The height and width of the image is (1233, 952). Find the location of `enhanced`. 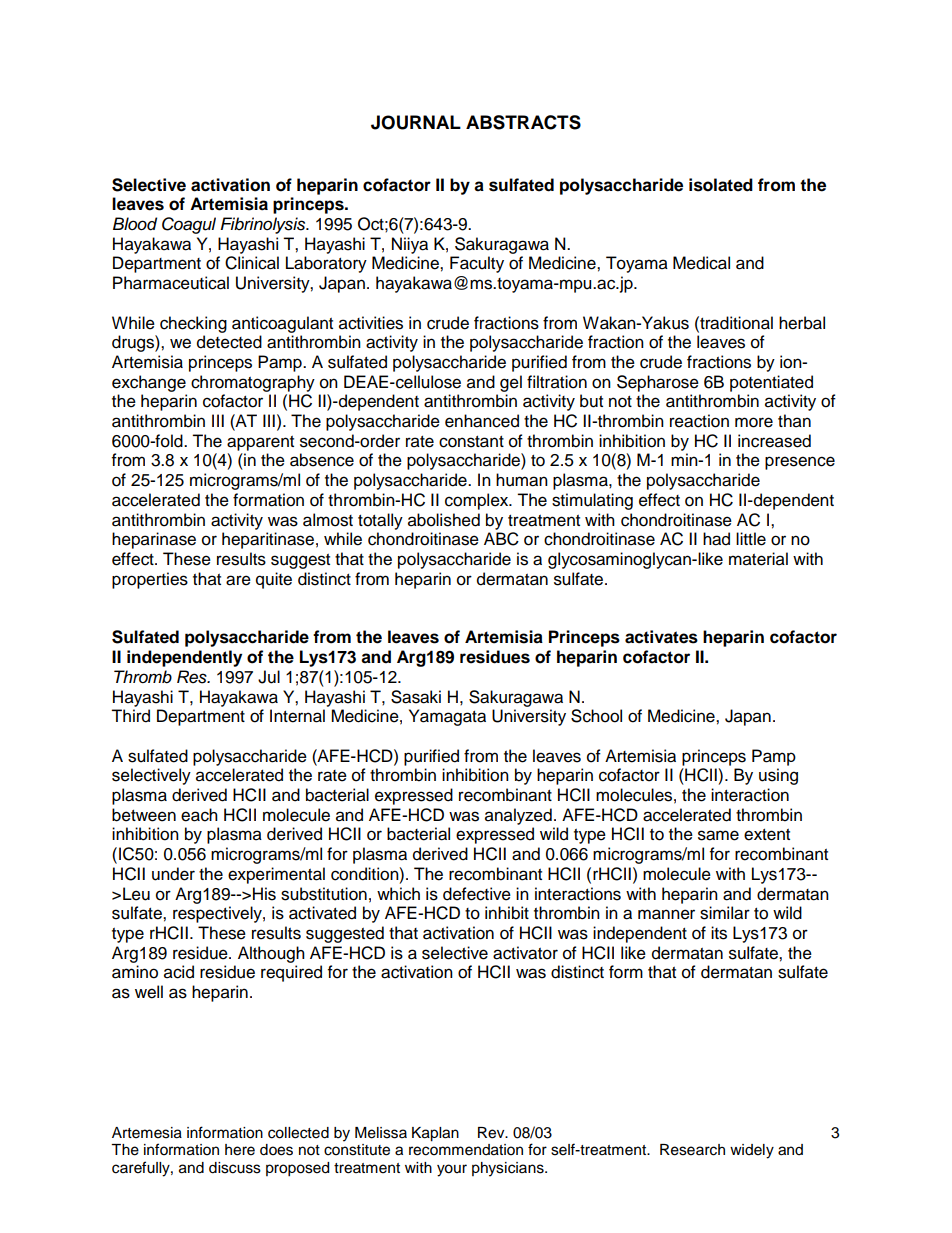

enhanced is located at coordinates (482, 421).
